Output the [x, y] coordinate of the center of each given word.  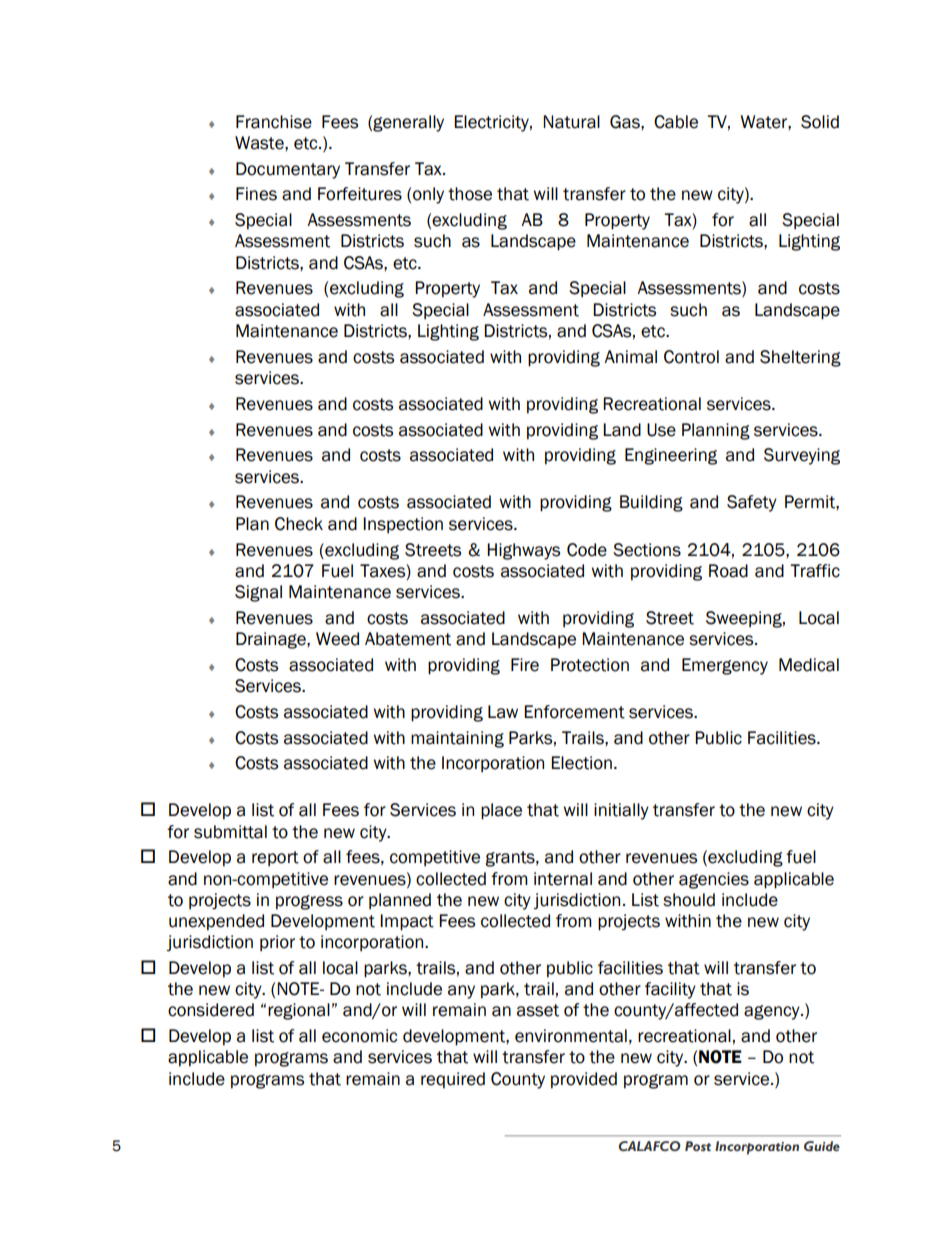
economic [359, 1036]
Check [299, 524]
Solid [820, 122]
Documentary [288, 170]
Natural [571, 122]
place [501, 811]
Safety [752, 503]
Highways [523, 551]
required [453, 1080]
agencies [714, 880]
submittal [230, 832]
